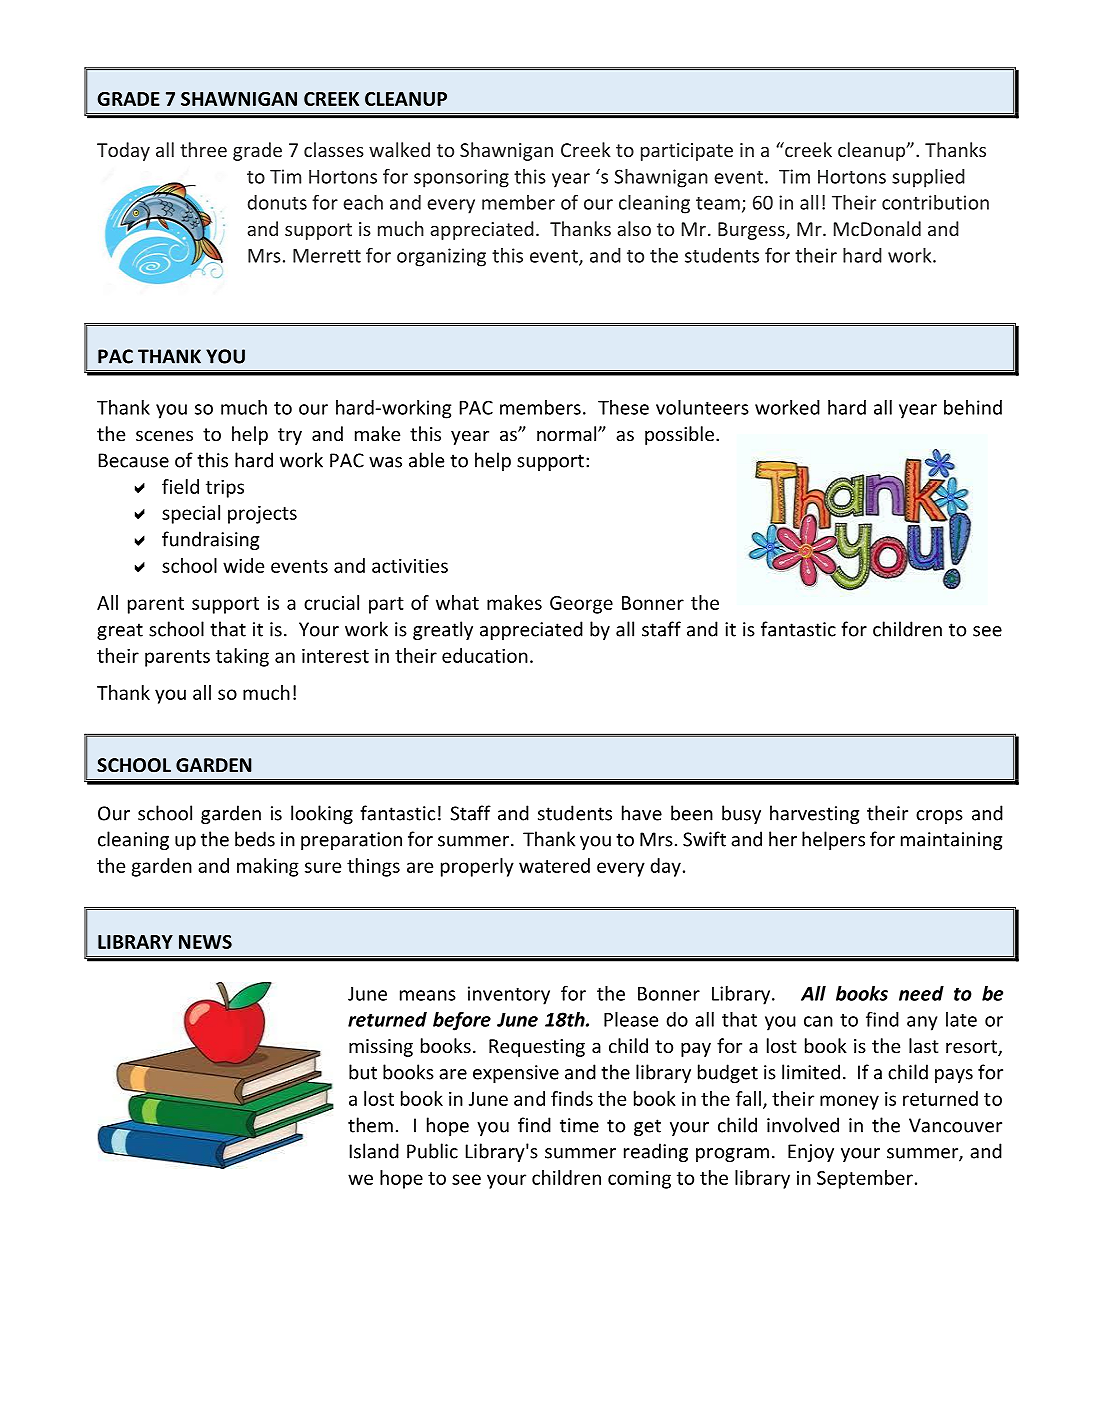  Describe the element at coordinates (203, 149) in the image. I see `three` at that location.
